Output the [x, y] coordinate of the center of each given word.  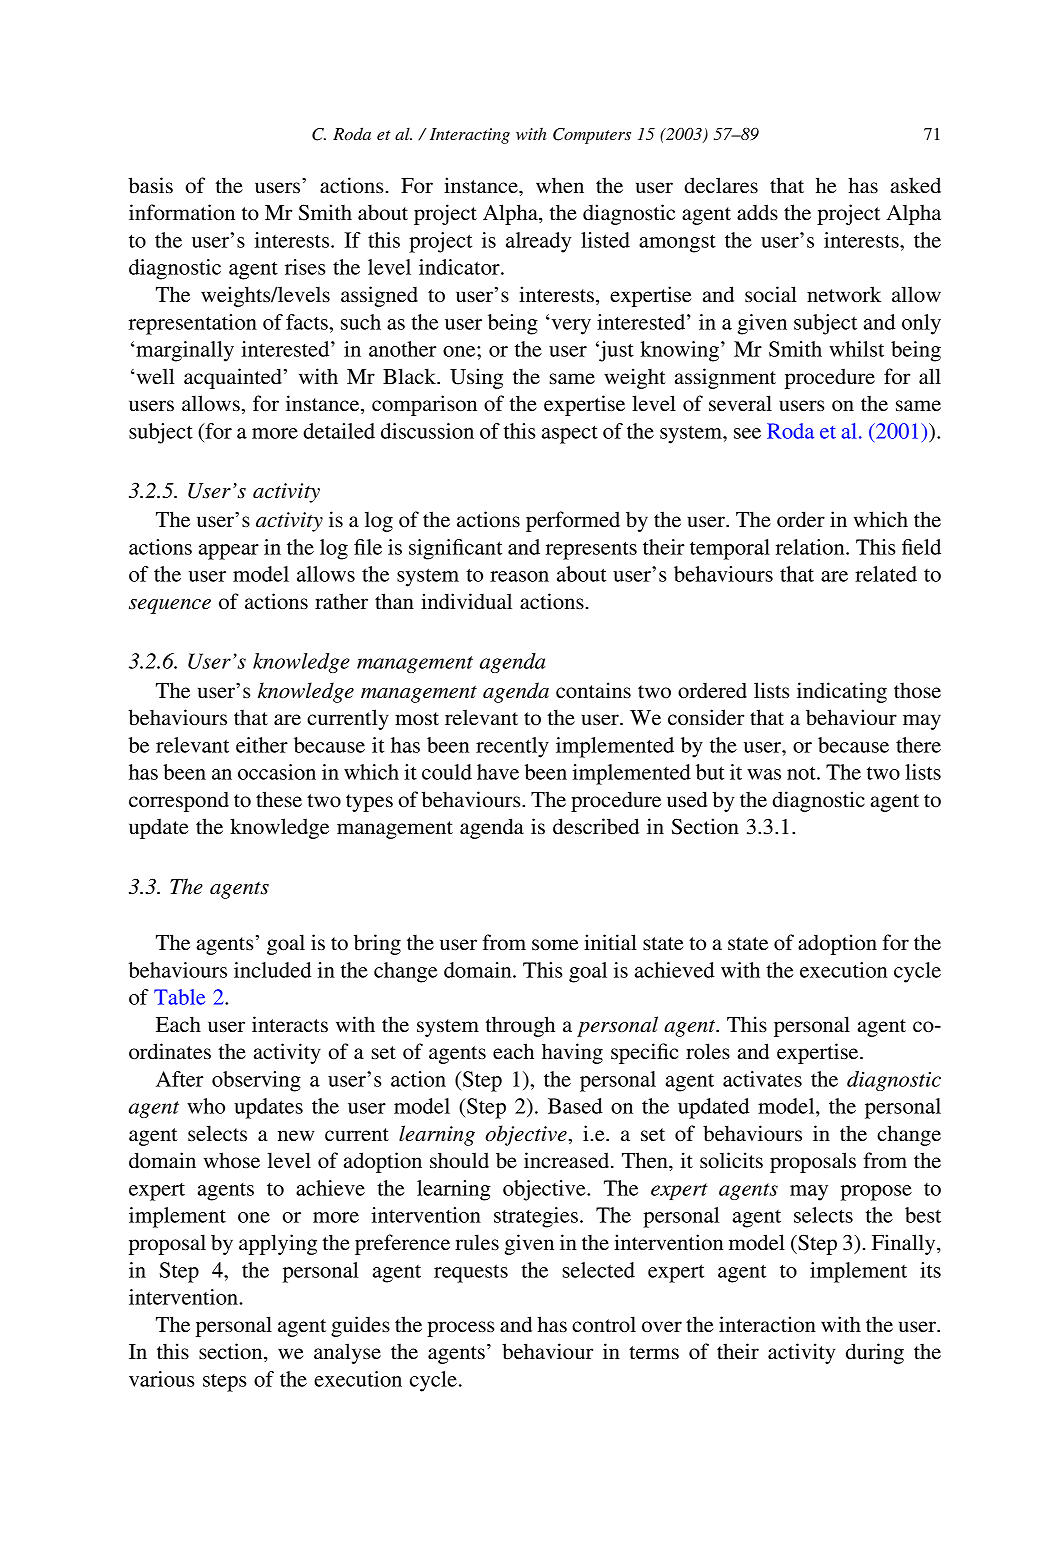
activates [762, 1079]
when [560, 185]
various [161, 1379]
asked [916, 185]
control [604, 1324]
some [555, 945]
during [875, 1353]
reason [519, 576]
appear [229, 552]
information [182, 212]
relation [811, 547]
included [272, 970]
